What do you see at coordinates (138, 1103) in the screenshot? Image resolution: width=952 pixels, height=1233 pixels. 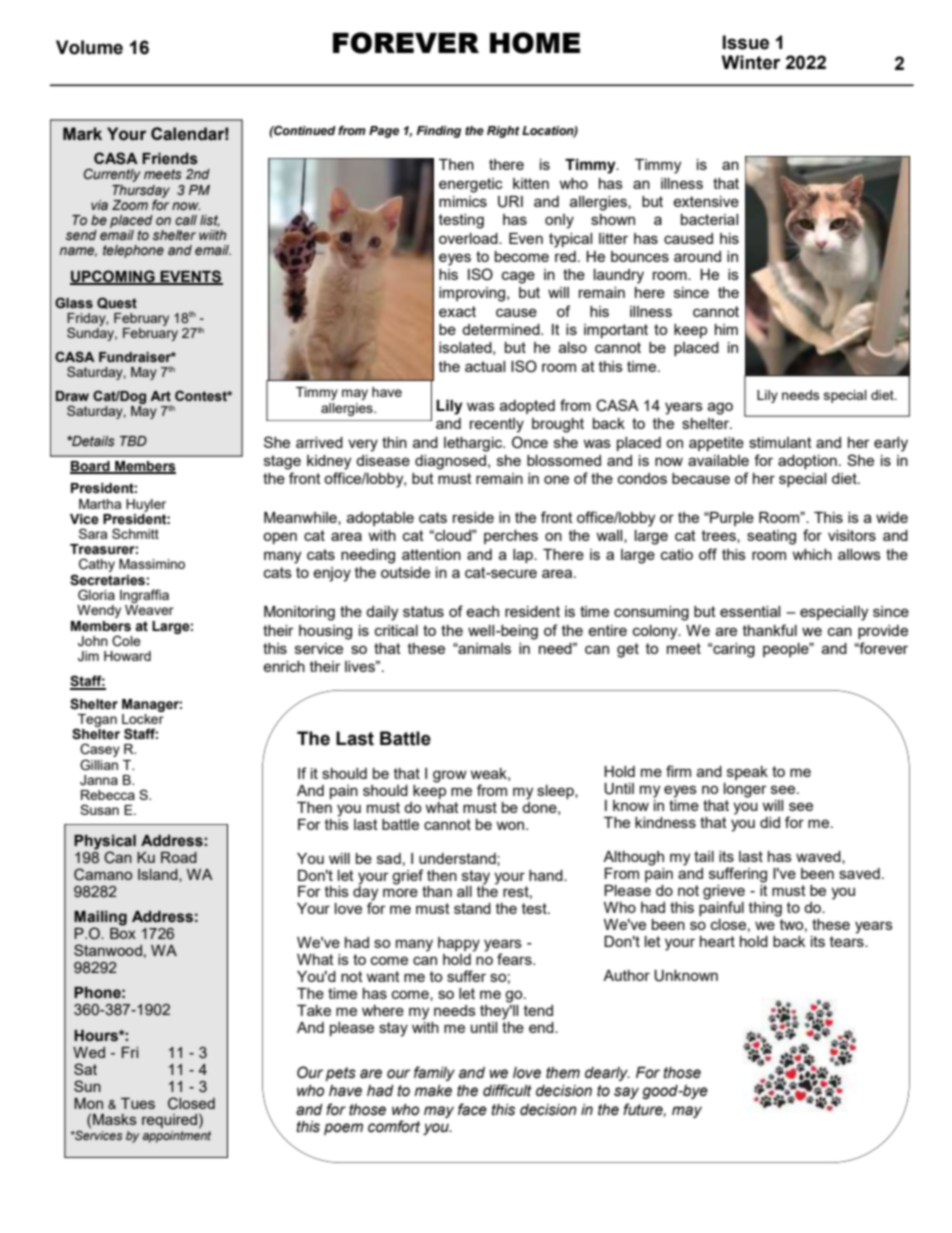 I see `Tues` at bounding box center [138, 1103].
